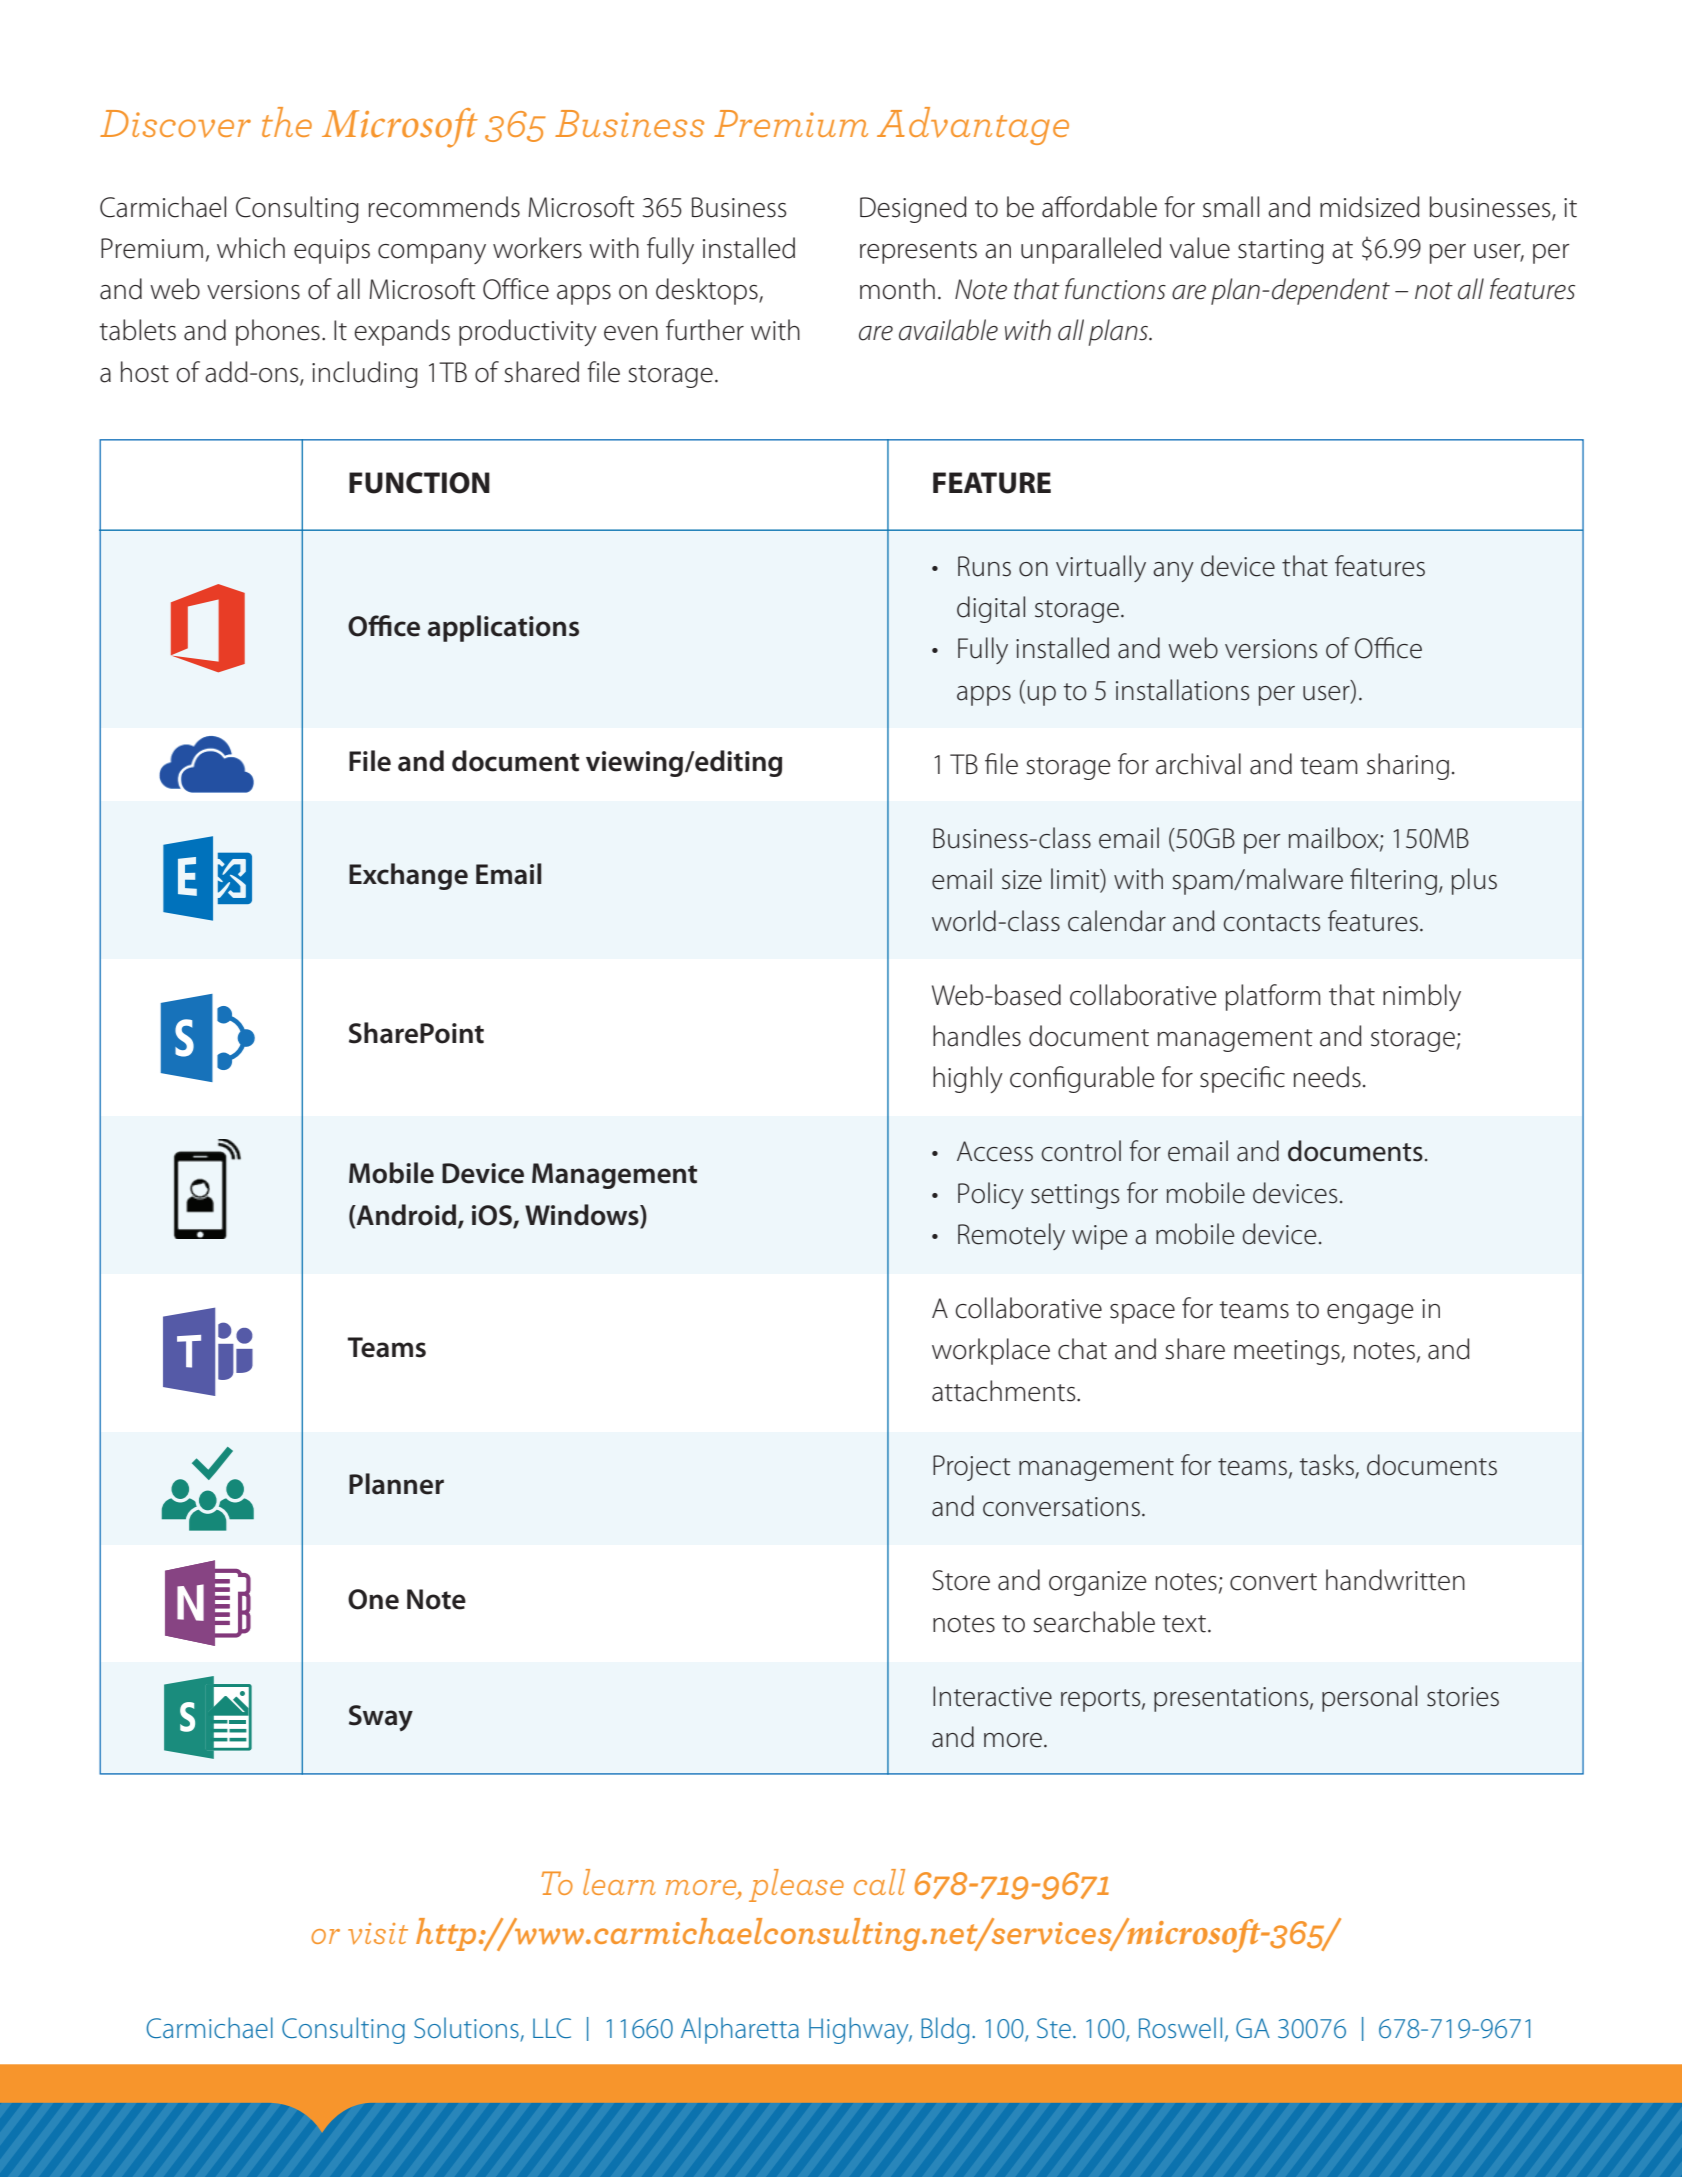 The width and height of the document is (1682, 2177). What do you see at coordinates (378, 1934) in the document?
I see `visit` at bounding box center [378, 1934].
